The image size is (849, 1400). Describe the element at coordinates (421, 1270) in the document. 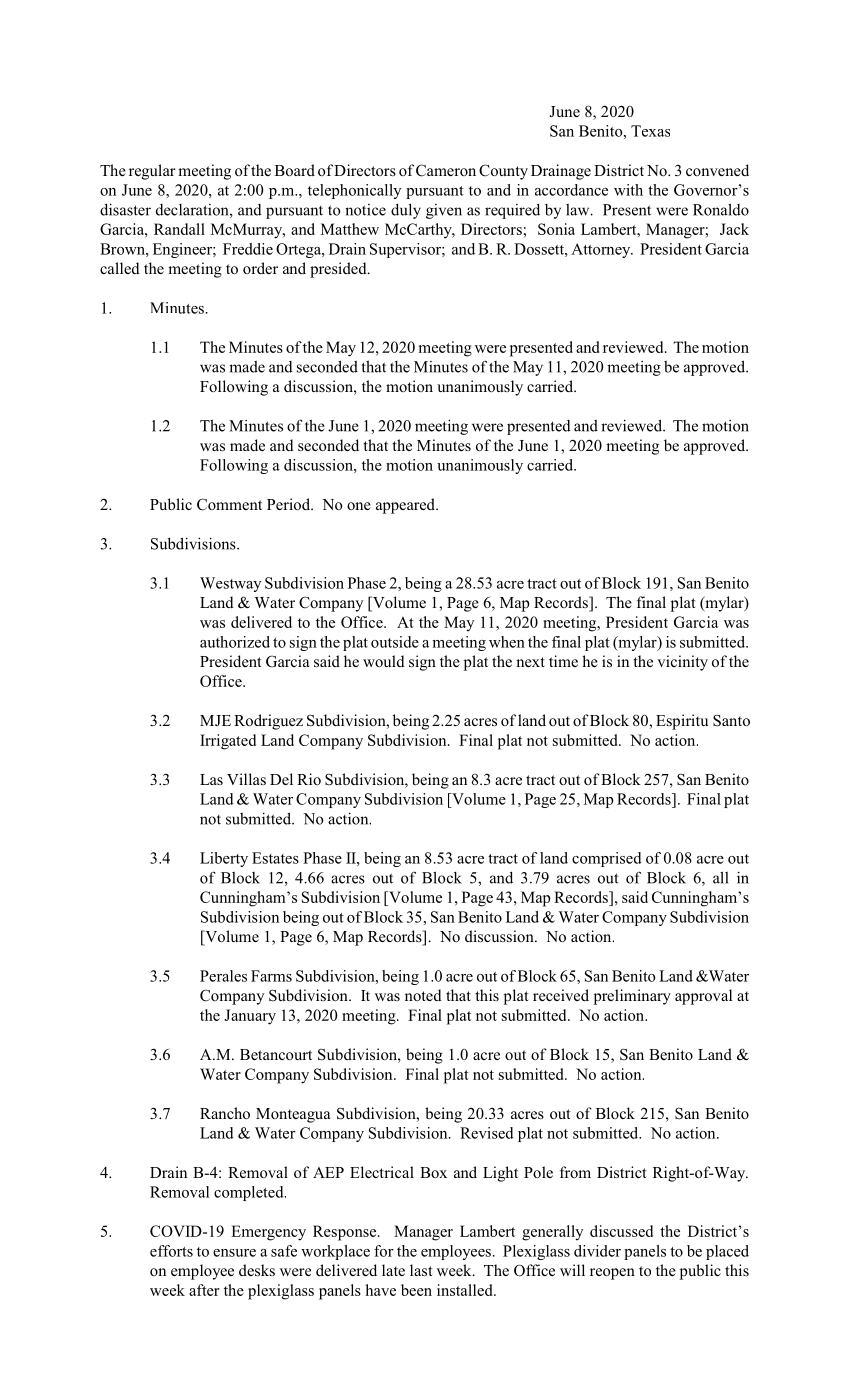

I see `last` at that location.
